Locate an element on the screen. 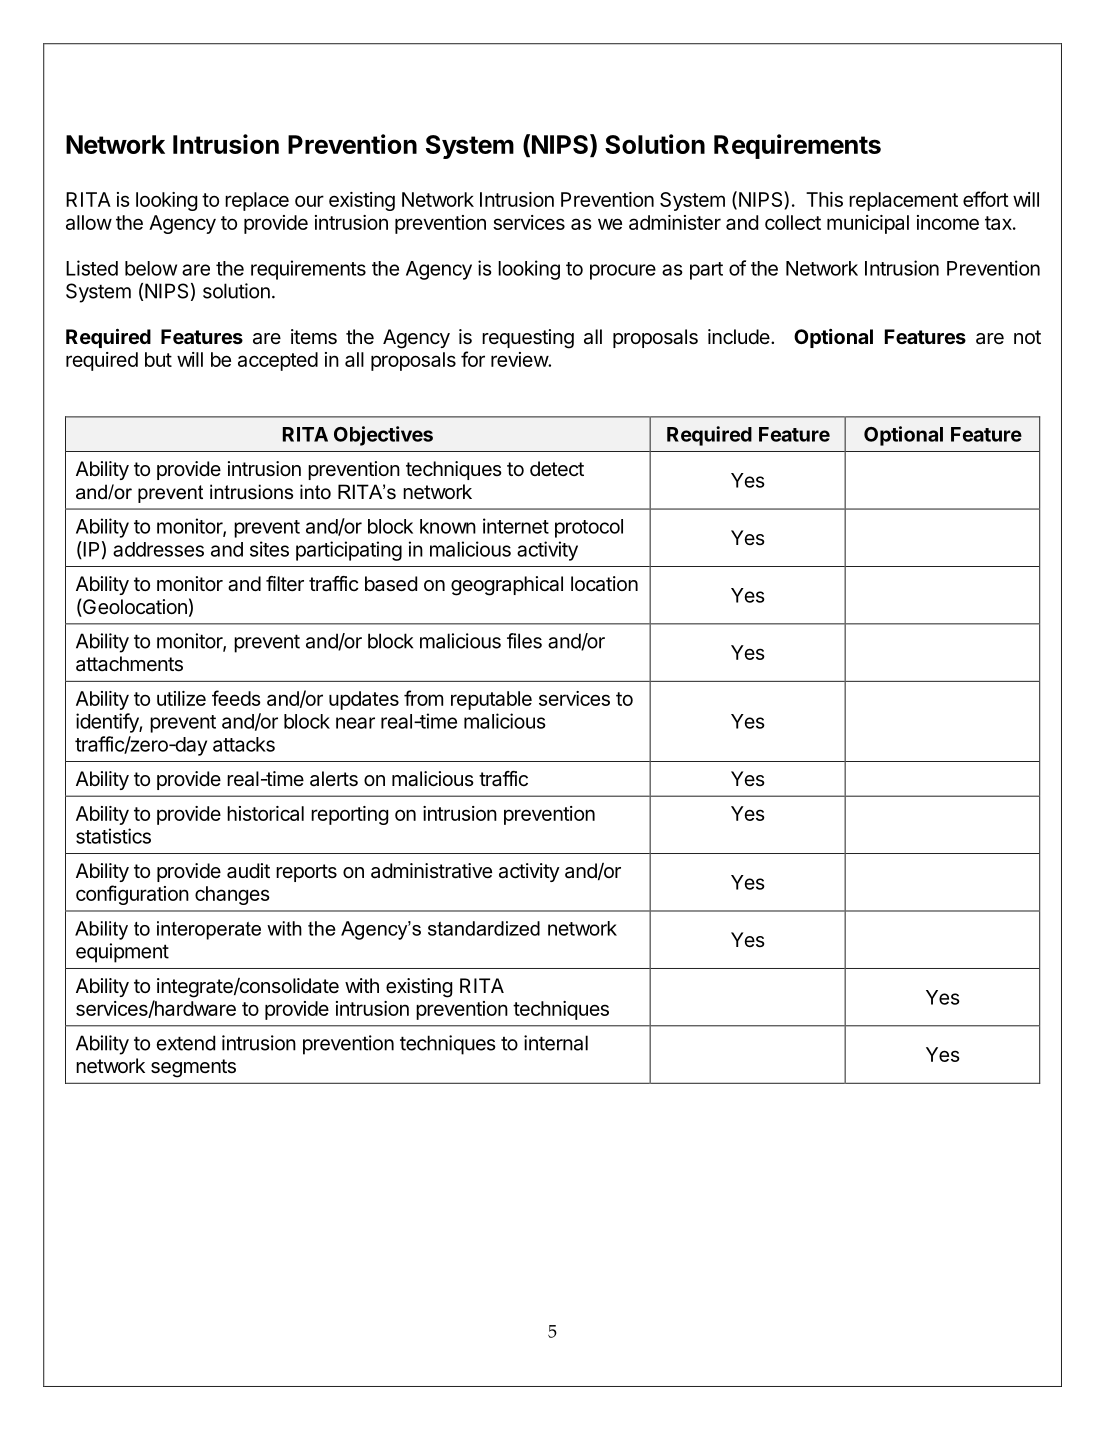  extend is located at coordinates (186, 1043).
